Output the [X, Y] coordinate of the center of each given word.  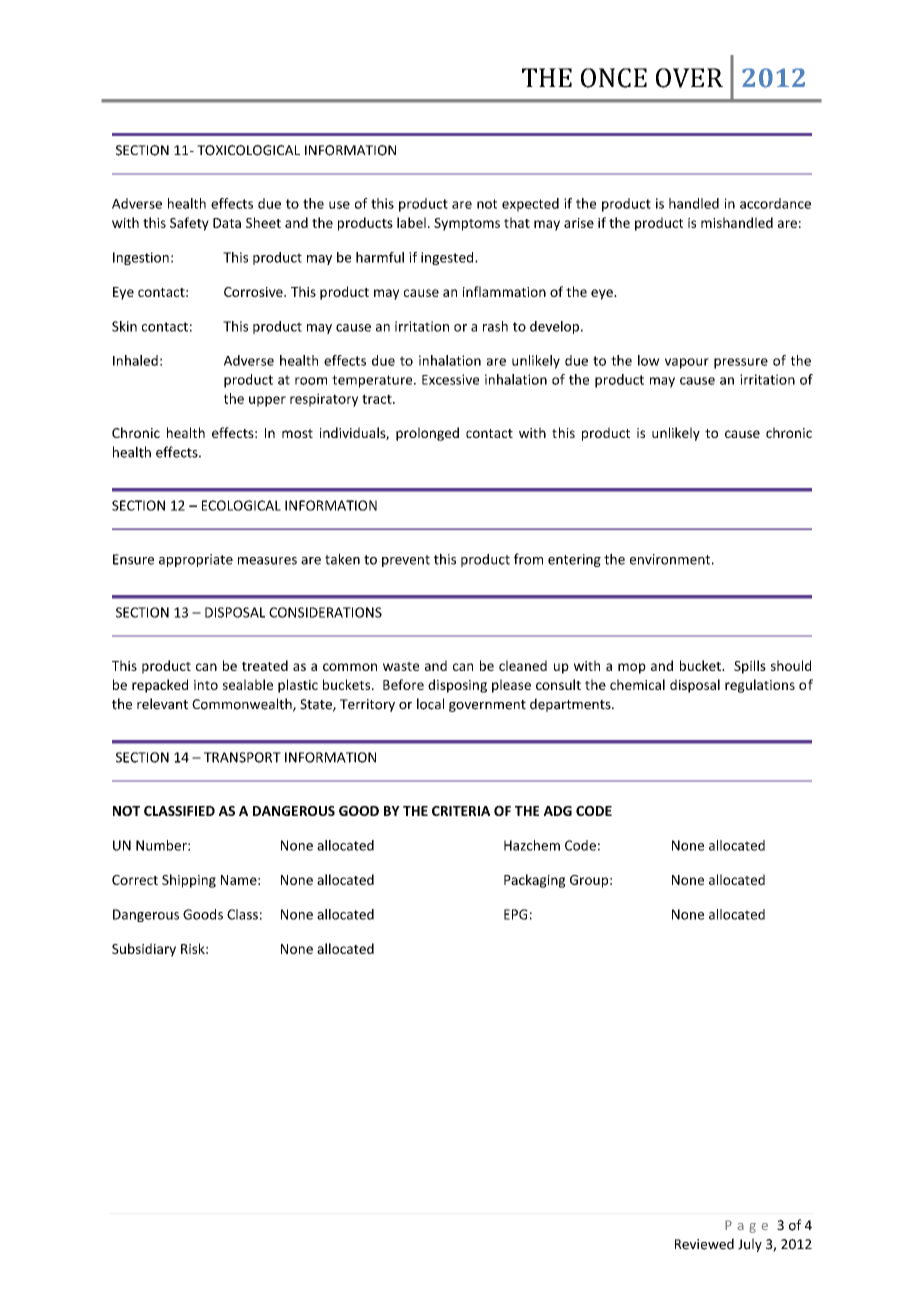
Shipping [189, 881]
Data [227, 223]
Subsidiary [144, 950]
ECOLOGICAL [241, 505]
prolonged [427, 434]
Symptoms [467, 224]
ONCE [614, 78]
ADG [558, 811]
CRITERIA [461, 811]
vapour [687, 363]
